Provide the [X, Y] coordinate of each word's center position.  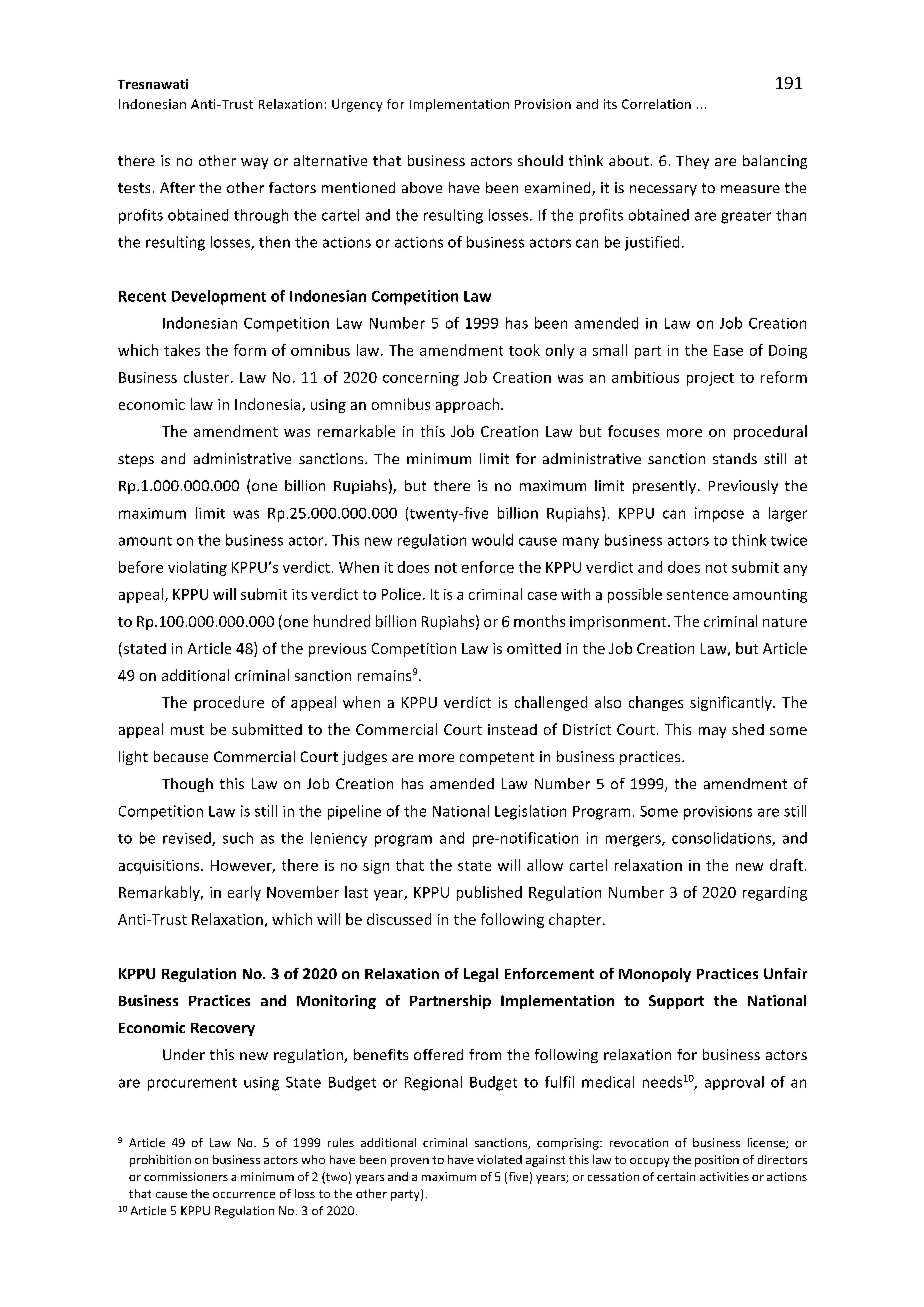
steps [136, 460]
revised [188, 839]
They [692, 162]
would [492, 540]
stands [735, 458]
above [422, 187]
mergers [634, 841]
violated [499, 1159]
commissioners [186, 1176]
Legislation [530, 812]
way [254, 163]
